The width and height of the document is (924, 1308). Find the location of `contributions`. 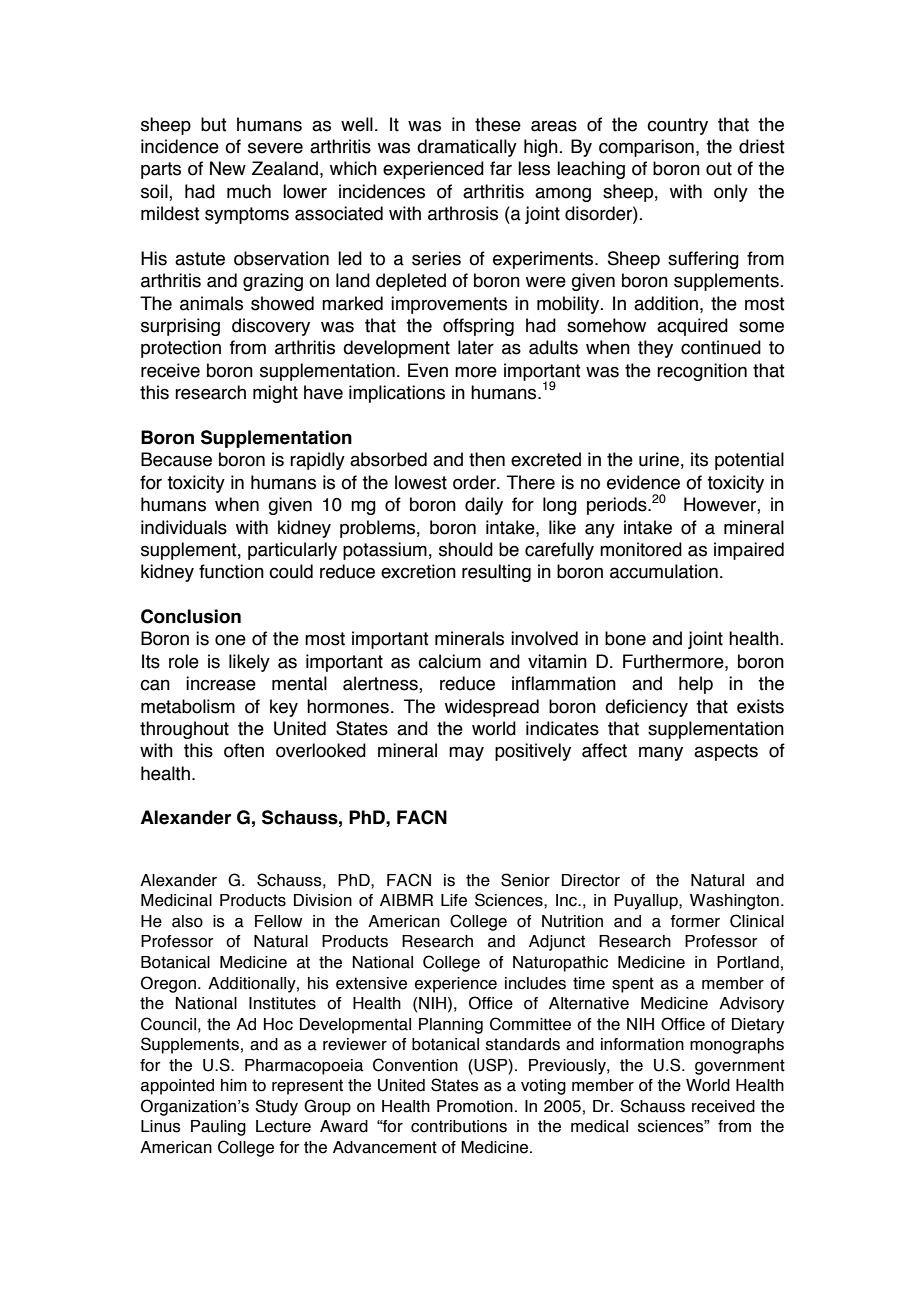

contributions is located at coordinates (459, 1126).
